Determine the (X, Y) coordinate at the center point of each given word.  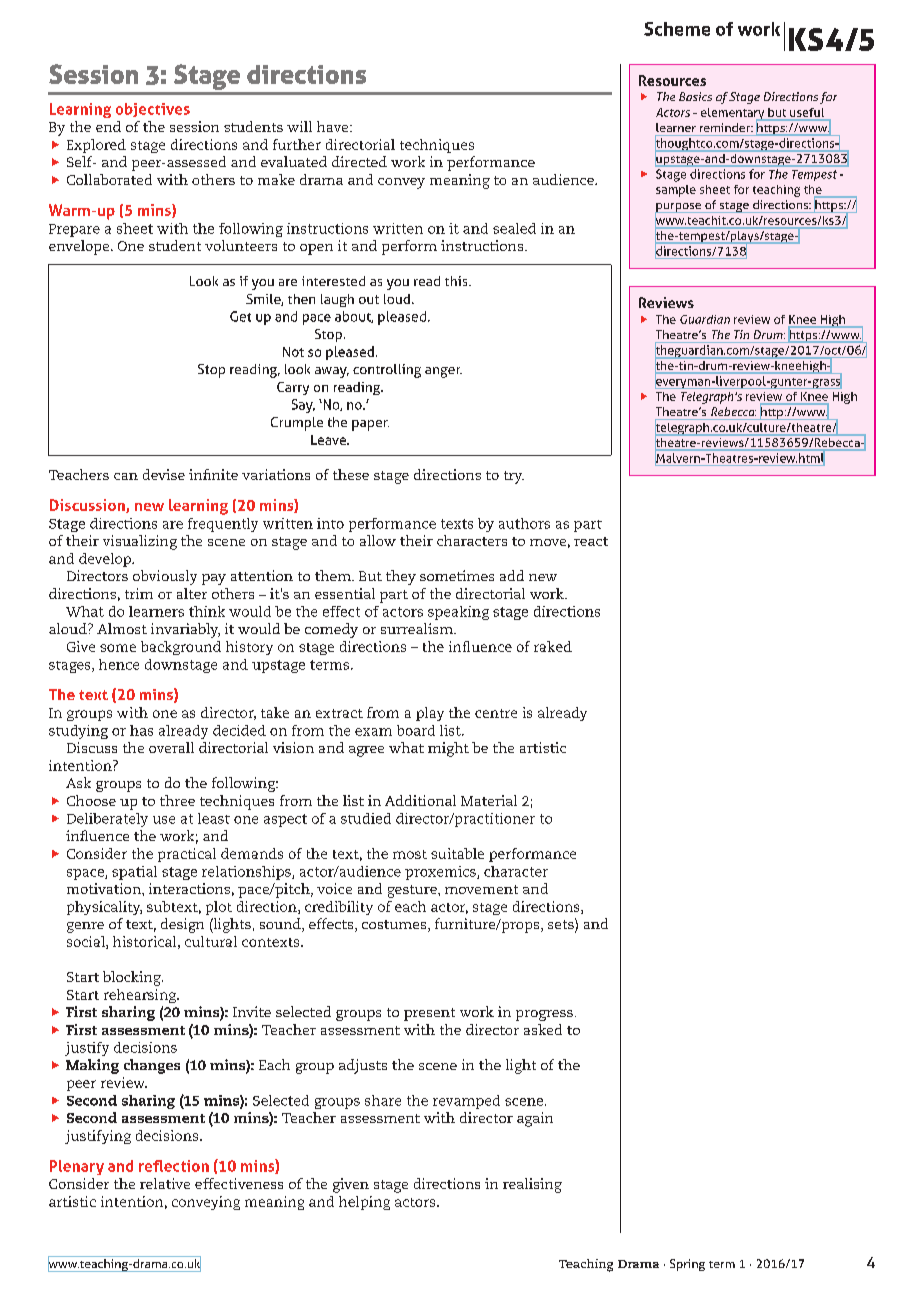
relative (165, 1183)
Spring (687, 1265)
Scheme (677, 29)
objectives (153, 110)
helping (364, 1203)
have (334, 126)
